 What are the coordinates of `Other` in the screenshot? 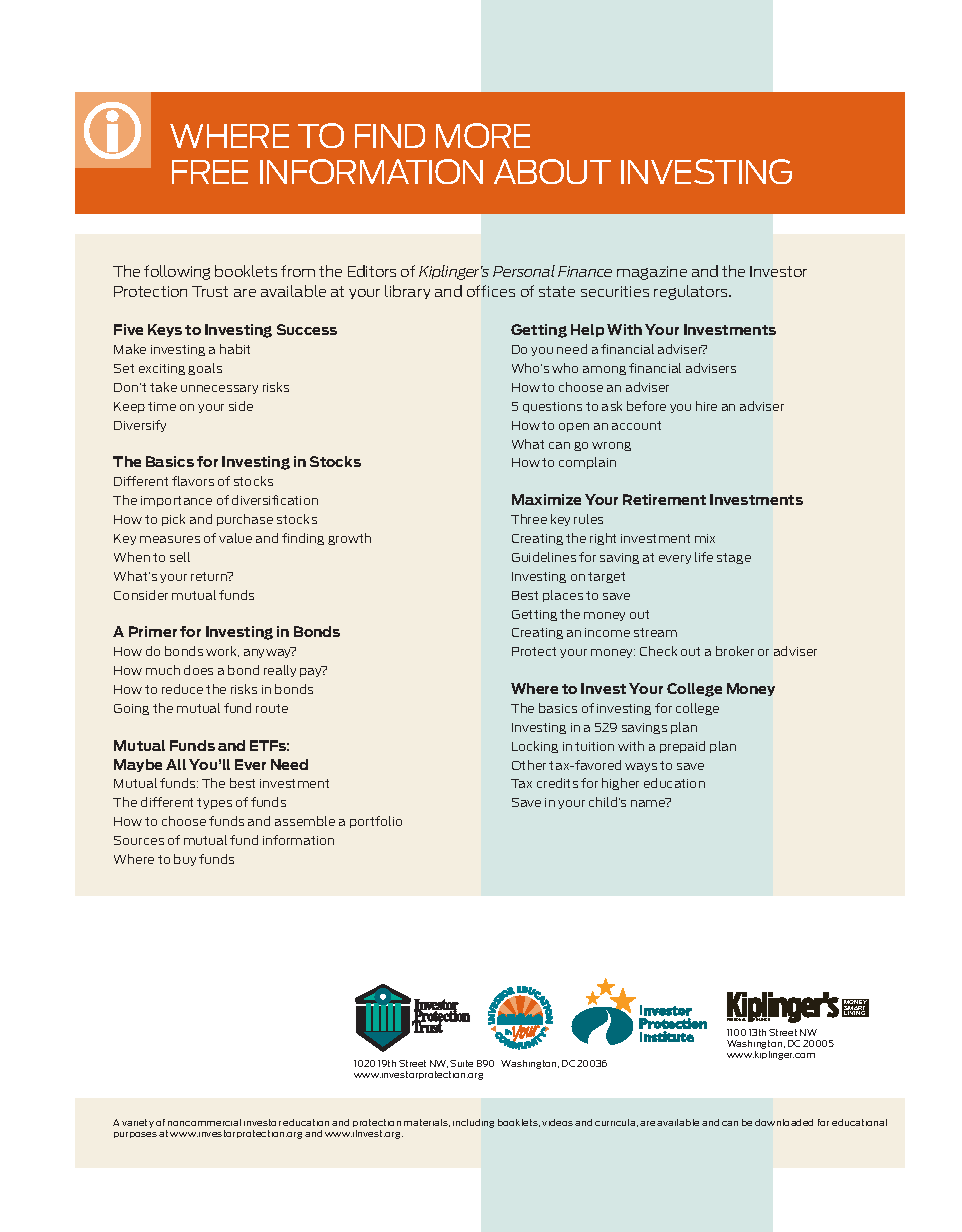 It's located at (529, 765).
